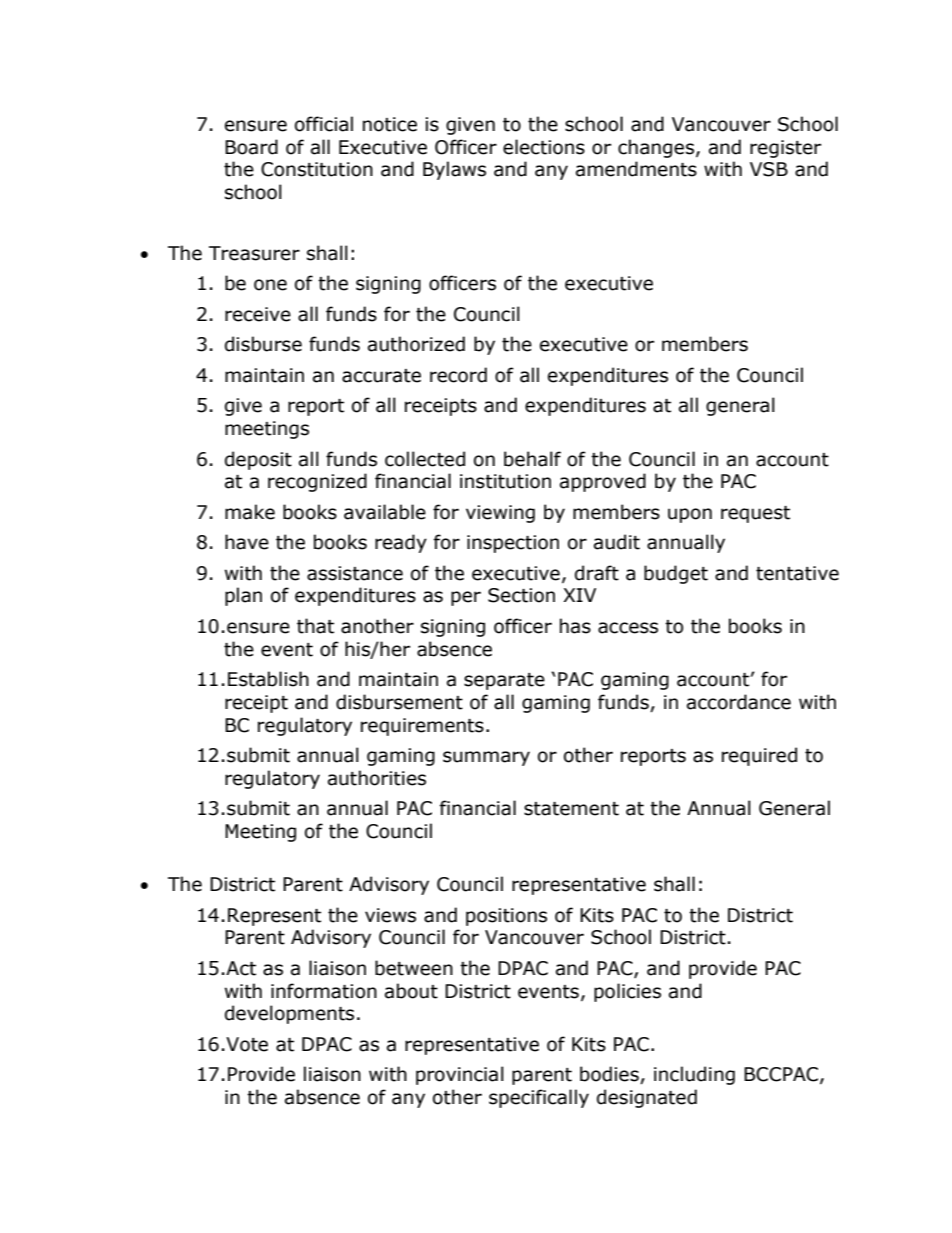 The height and width of the page is (1233, 952). Describe the element at coordinates (289, 1014) in the page. I see `developments` at that location.
